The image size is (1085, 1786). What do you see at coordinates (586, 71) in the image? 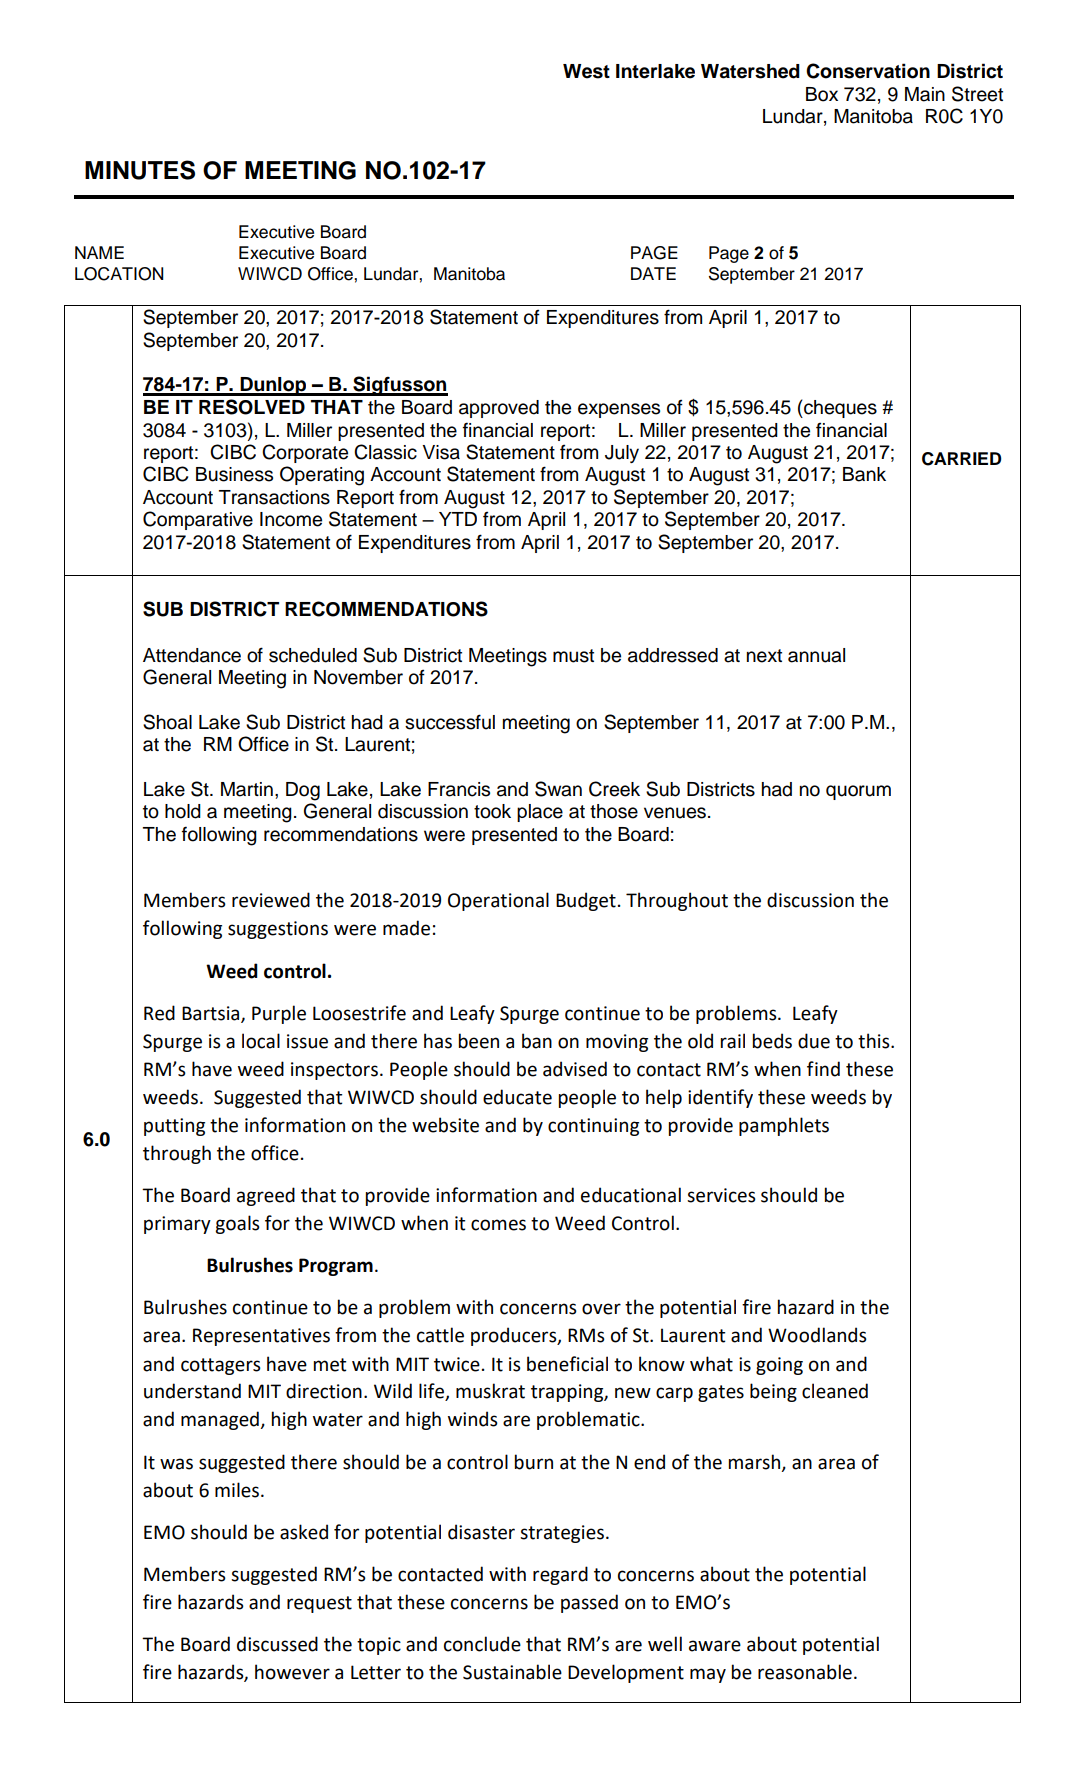
I see `West` at bounding box center [586, 71].
